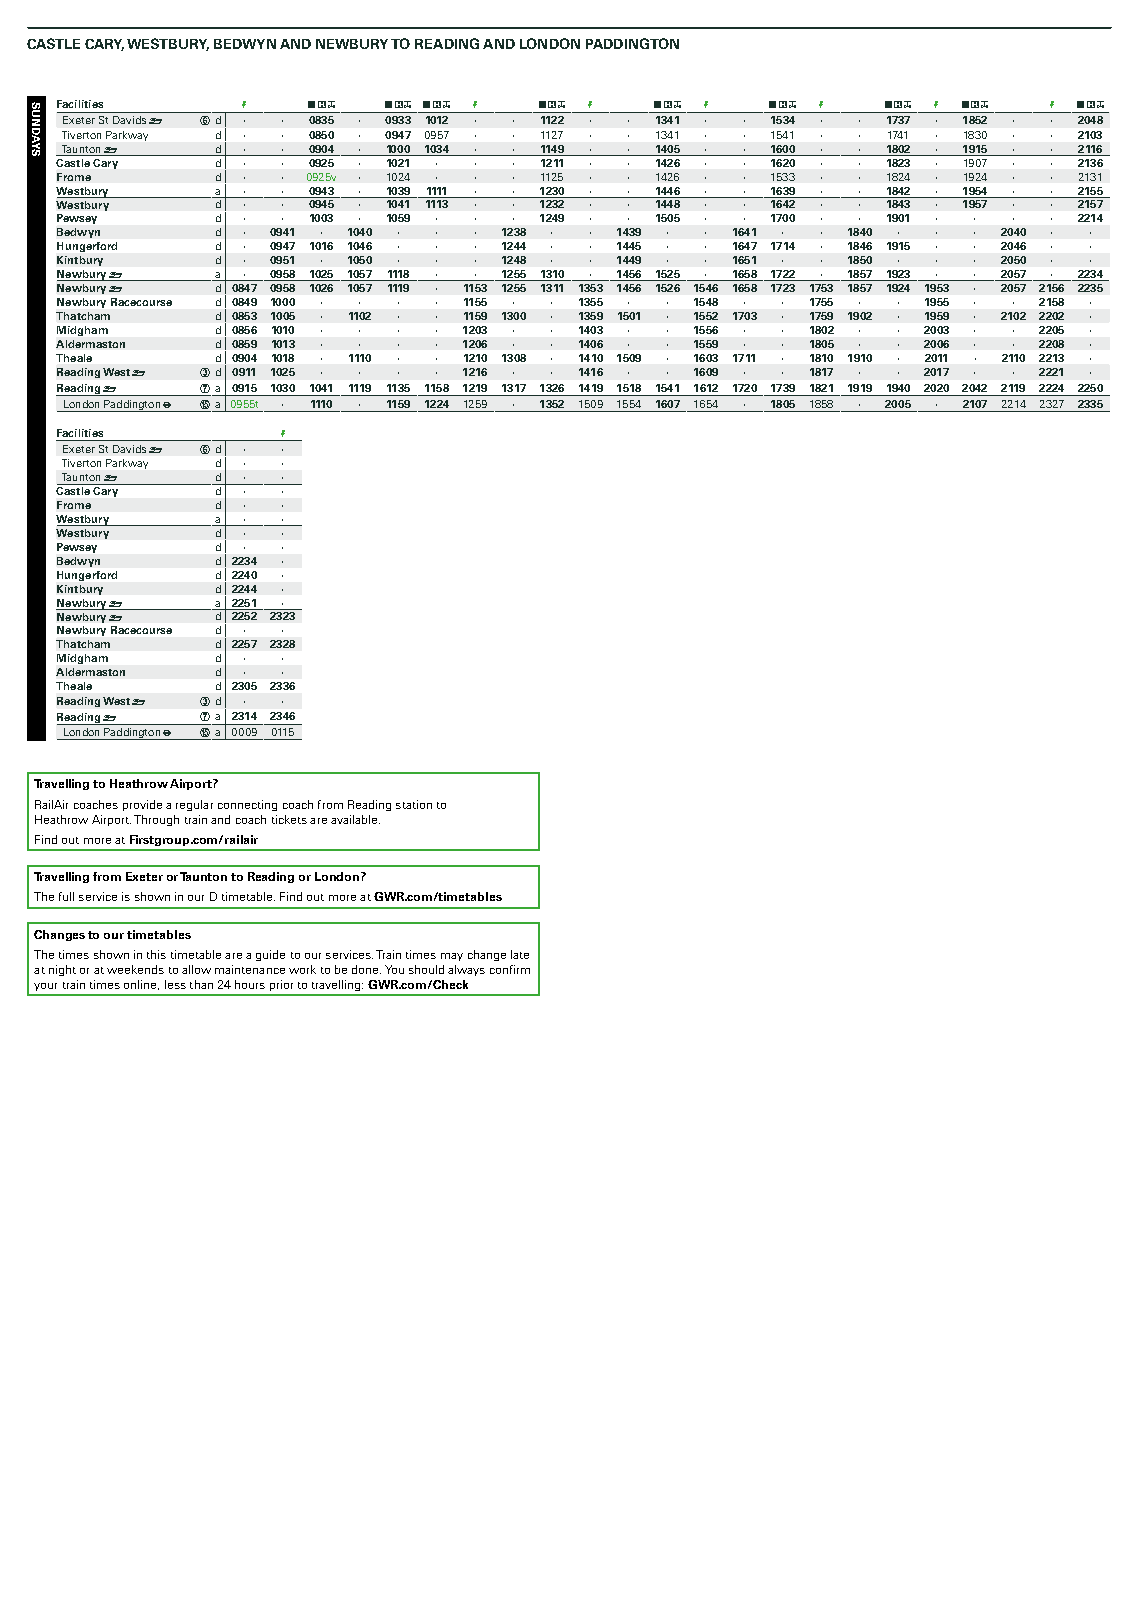 The height and width of the image is (1610, 1139). What do you see at coordinates (66, 896) in the image?
I see `full` at bounding box center [66, 896].
